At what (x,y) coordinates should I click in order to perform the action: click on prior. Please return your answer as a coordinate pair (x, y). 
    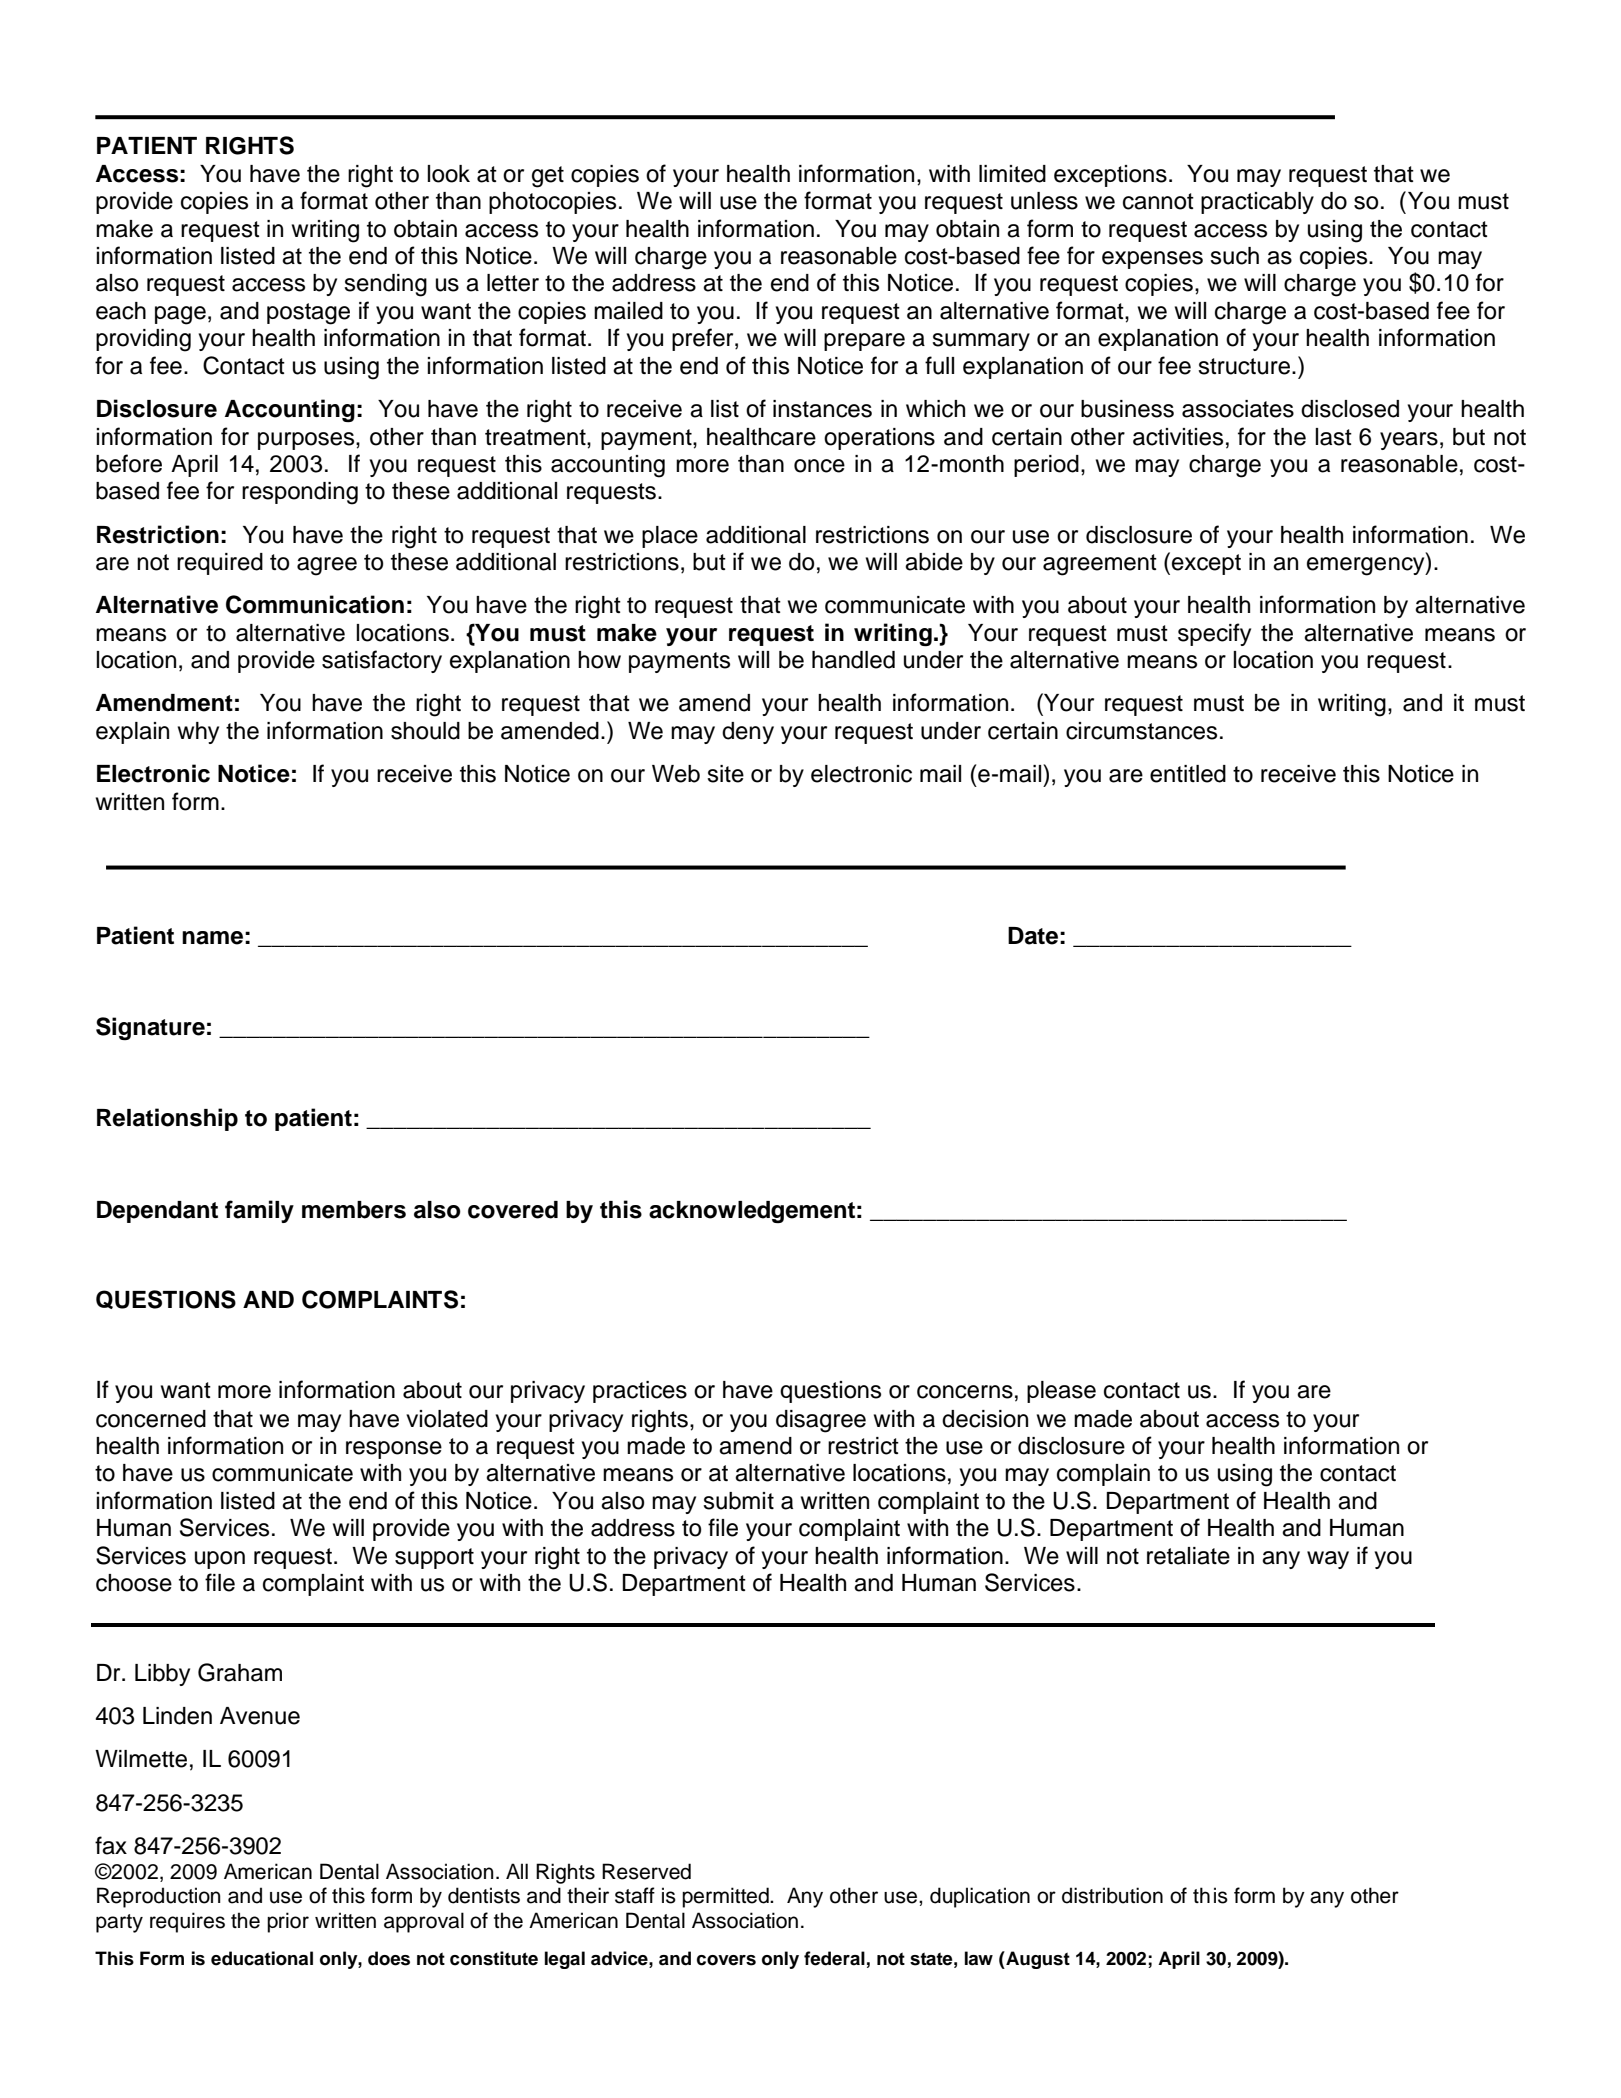
    Looking at the image, I should click on (288, 1922).
